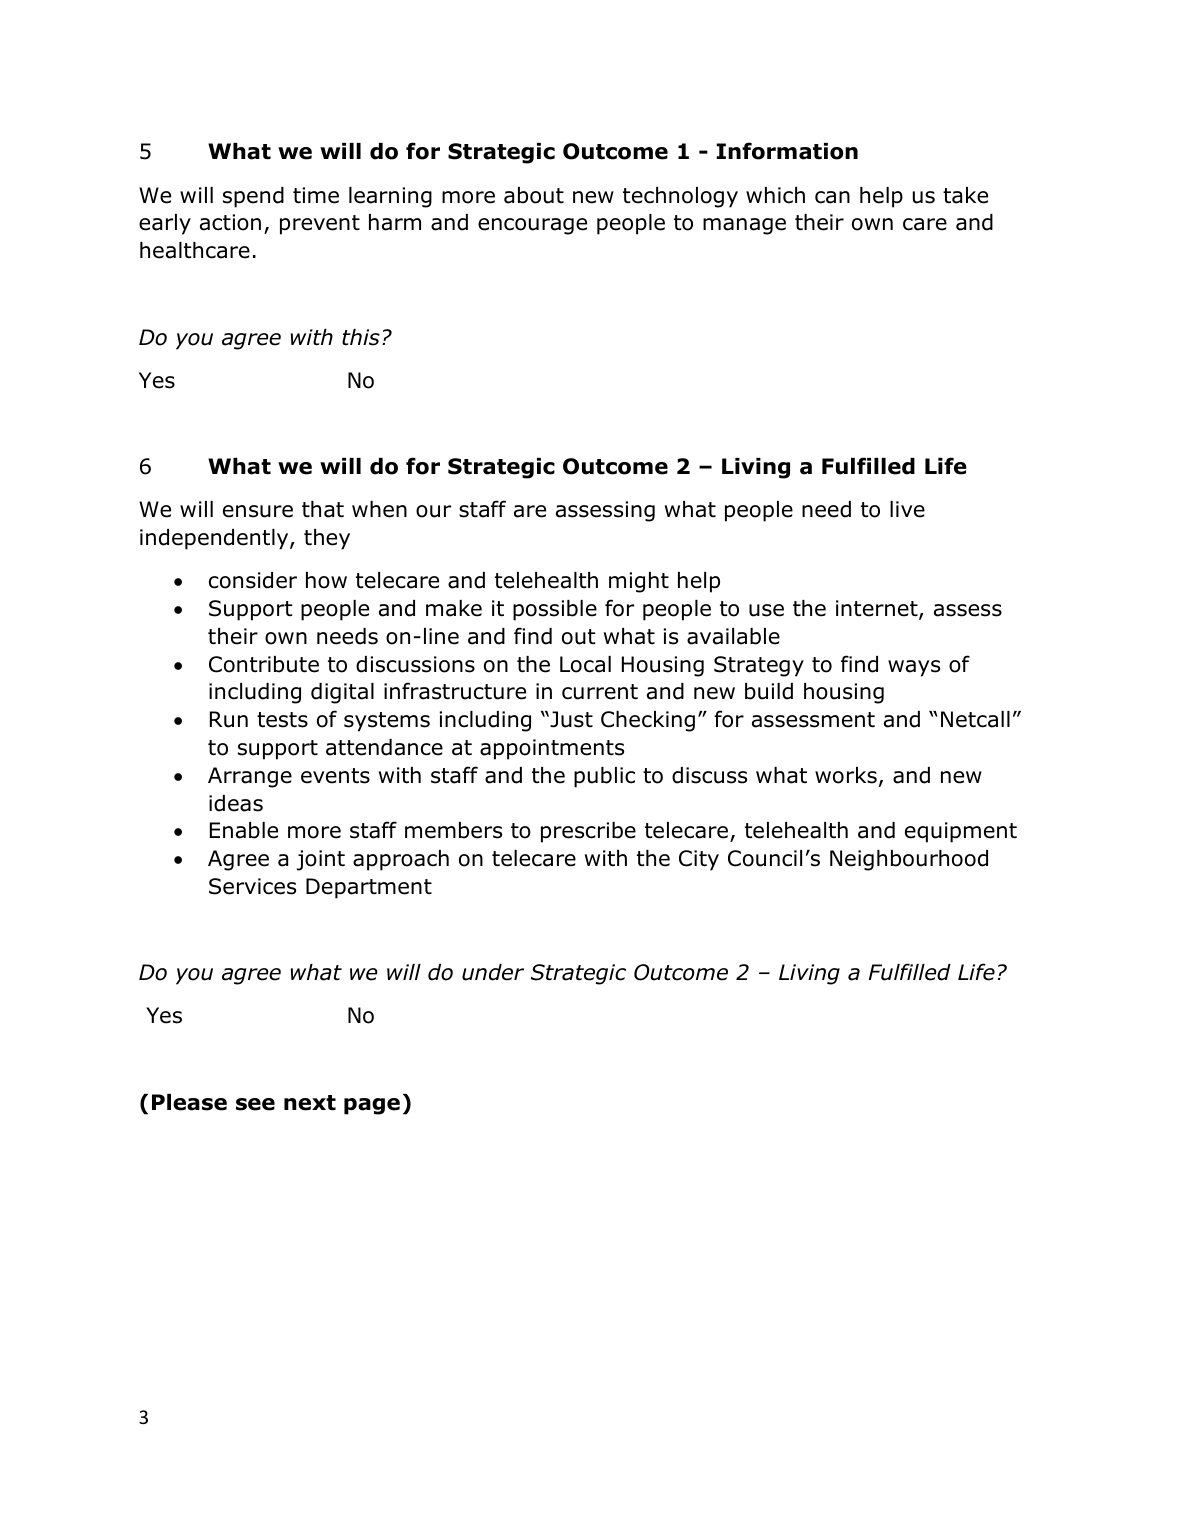  I want to click on internet, so click(878, 609).
